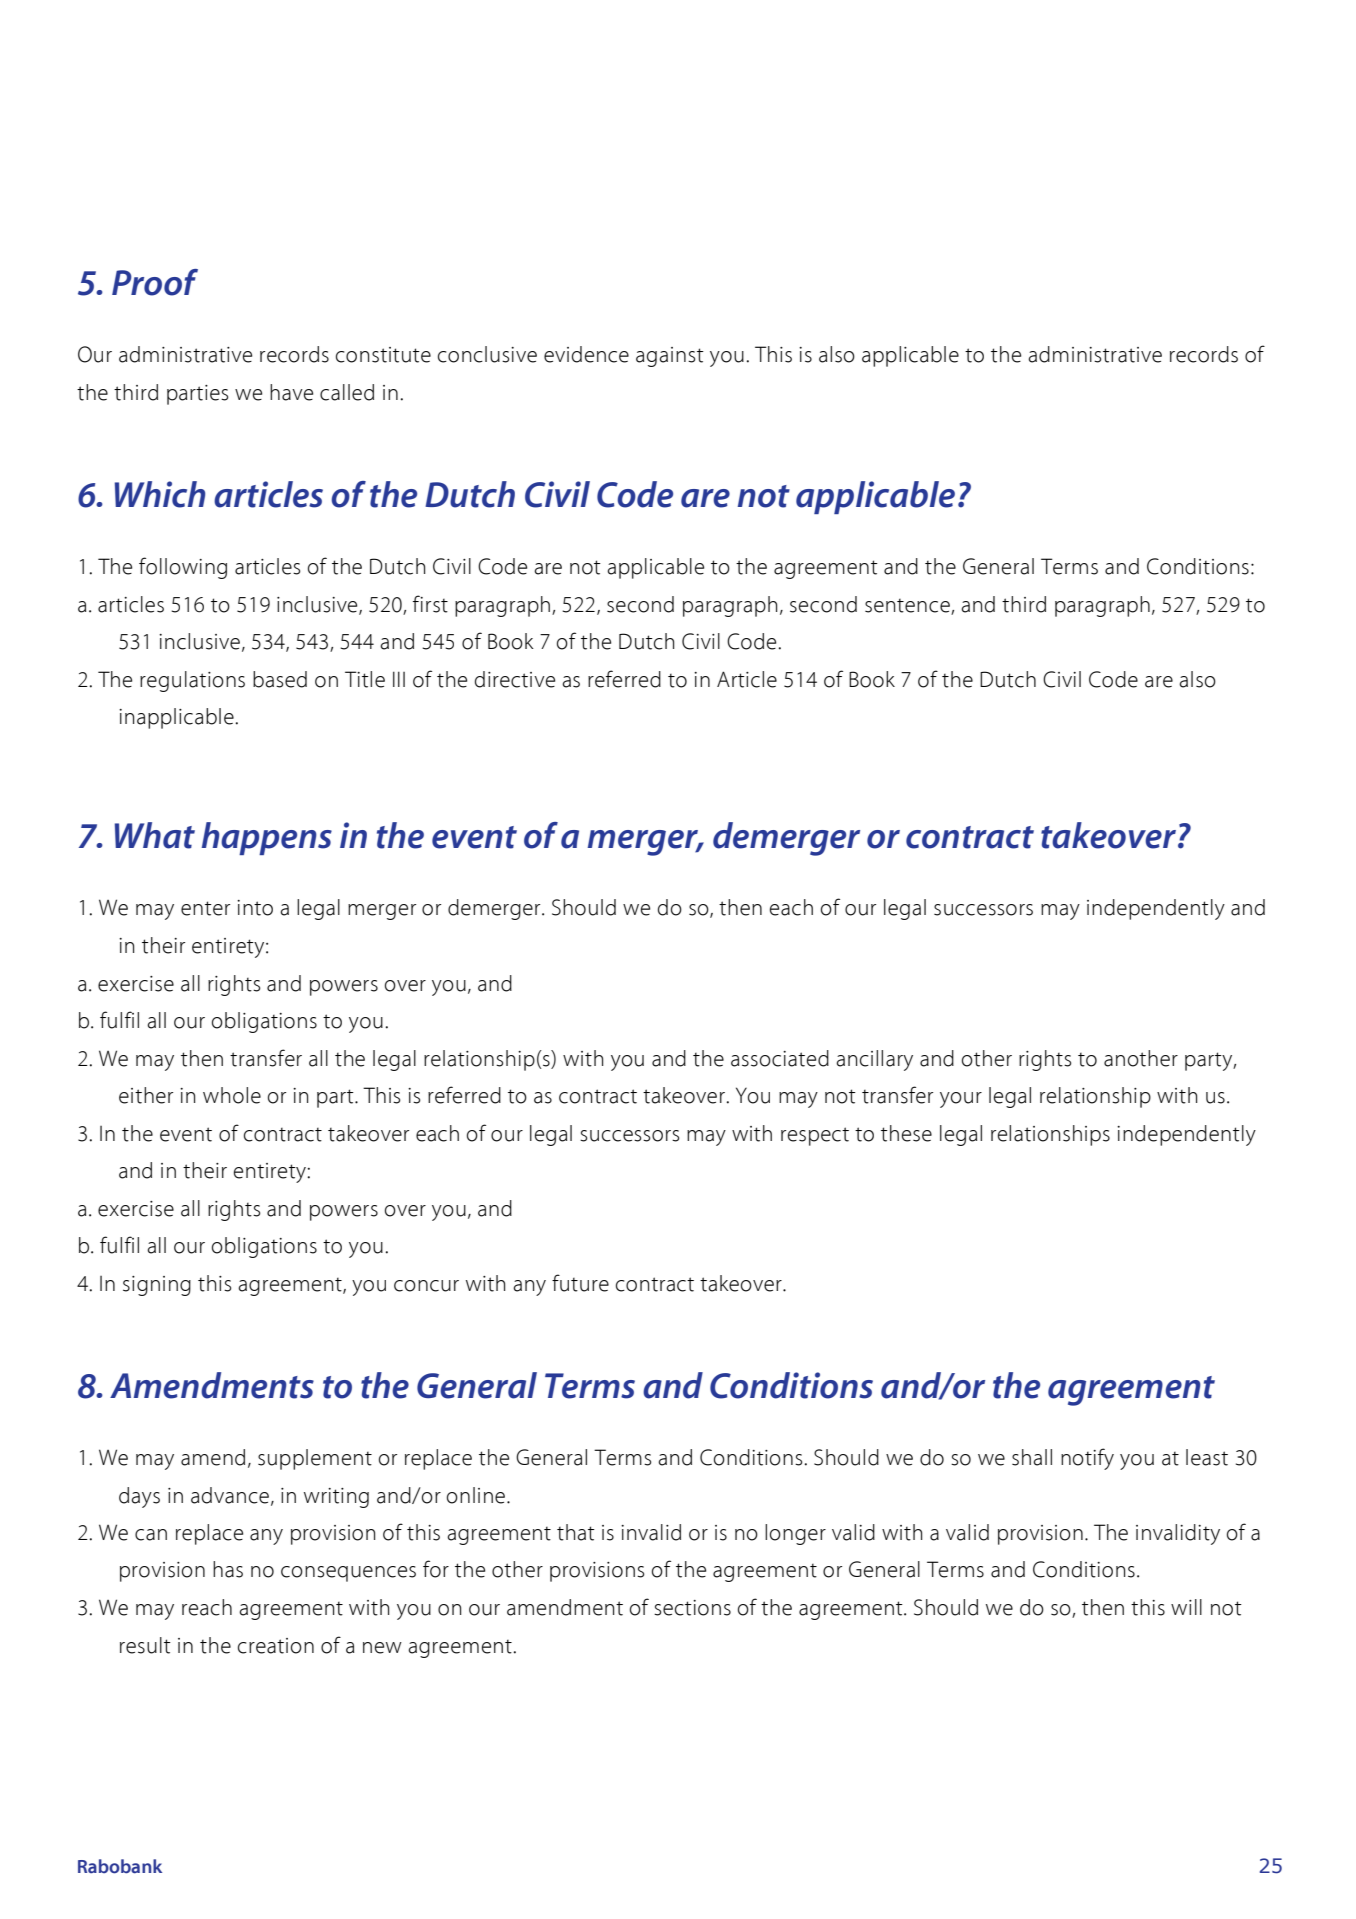 Image resolution: width=1356 pixels, height=1919 pixels. I want to click on against, so click(670, 357).
